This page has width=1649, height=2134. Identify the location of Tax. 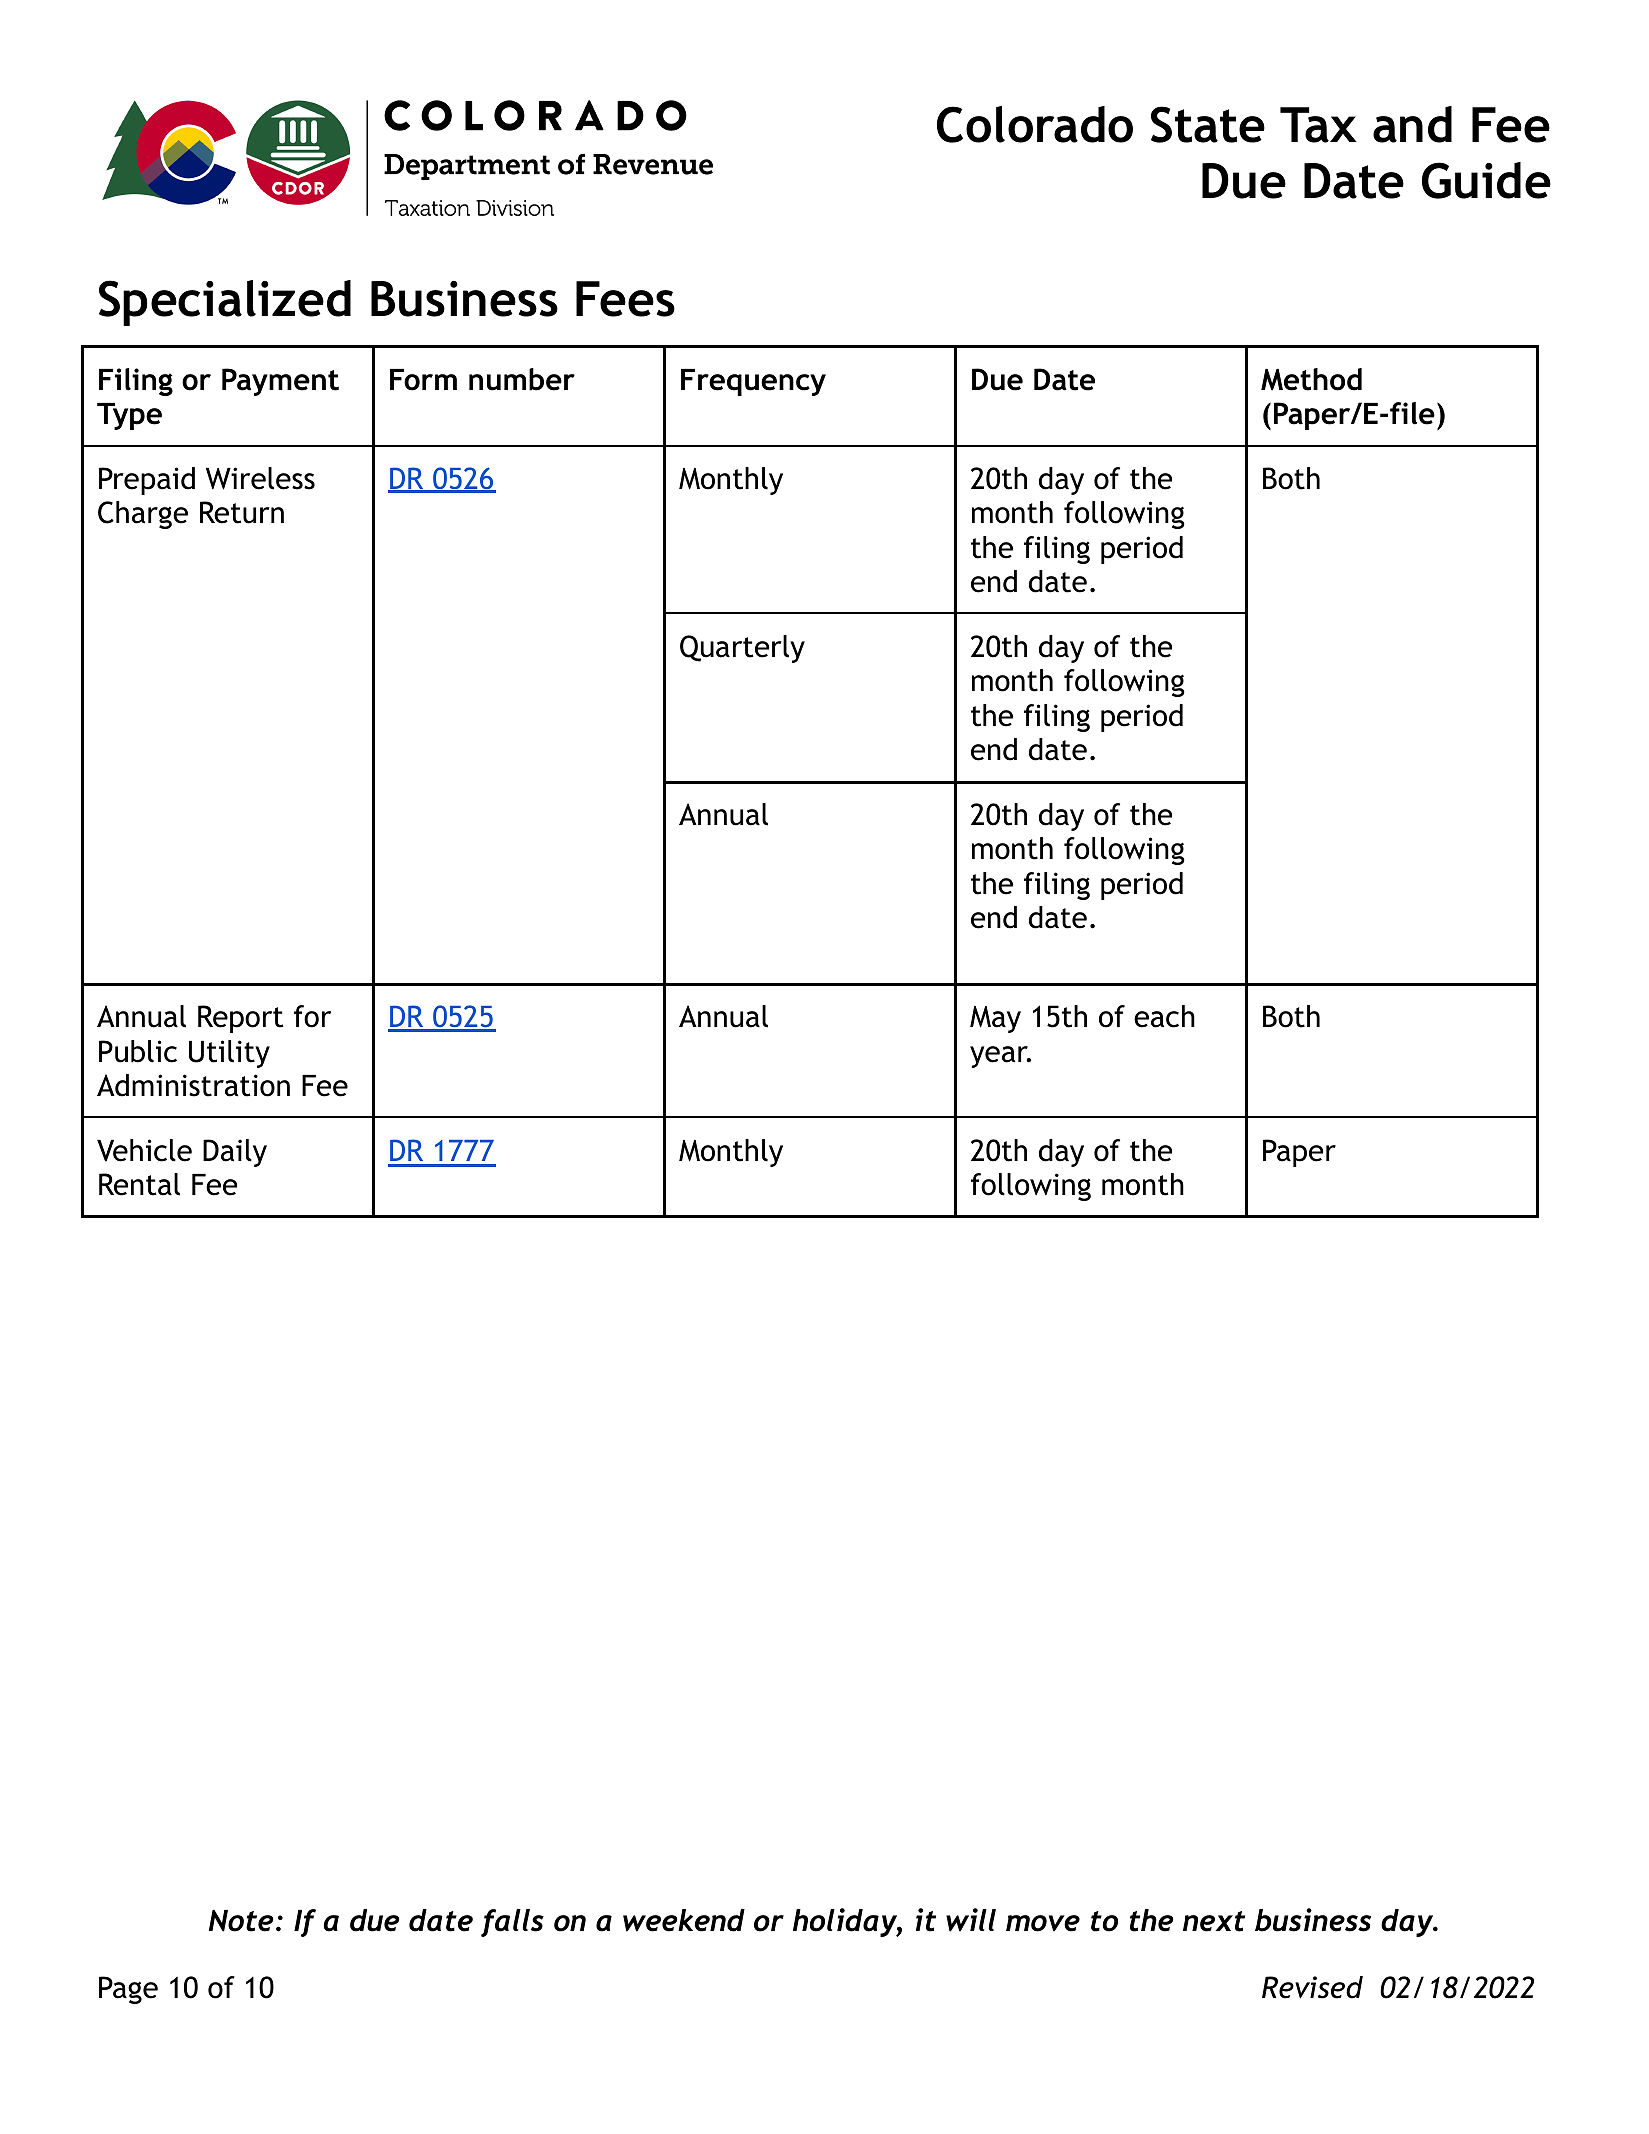
(1318, 125).
